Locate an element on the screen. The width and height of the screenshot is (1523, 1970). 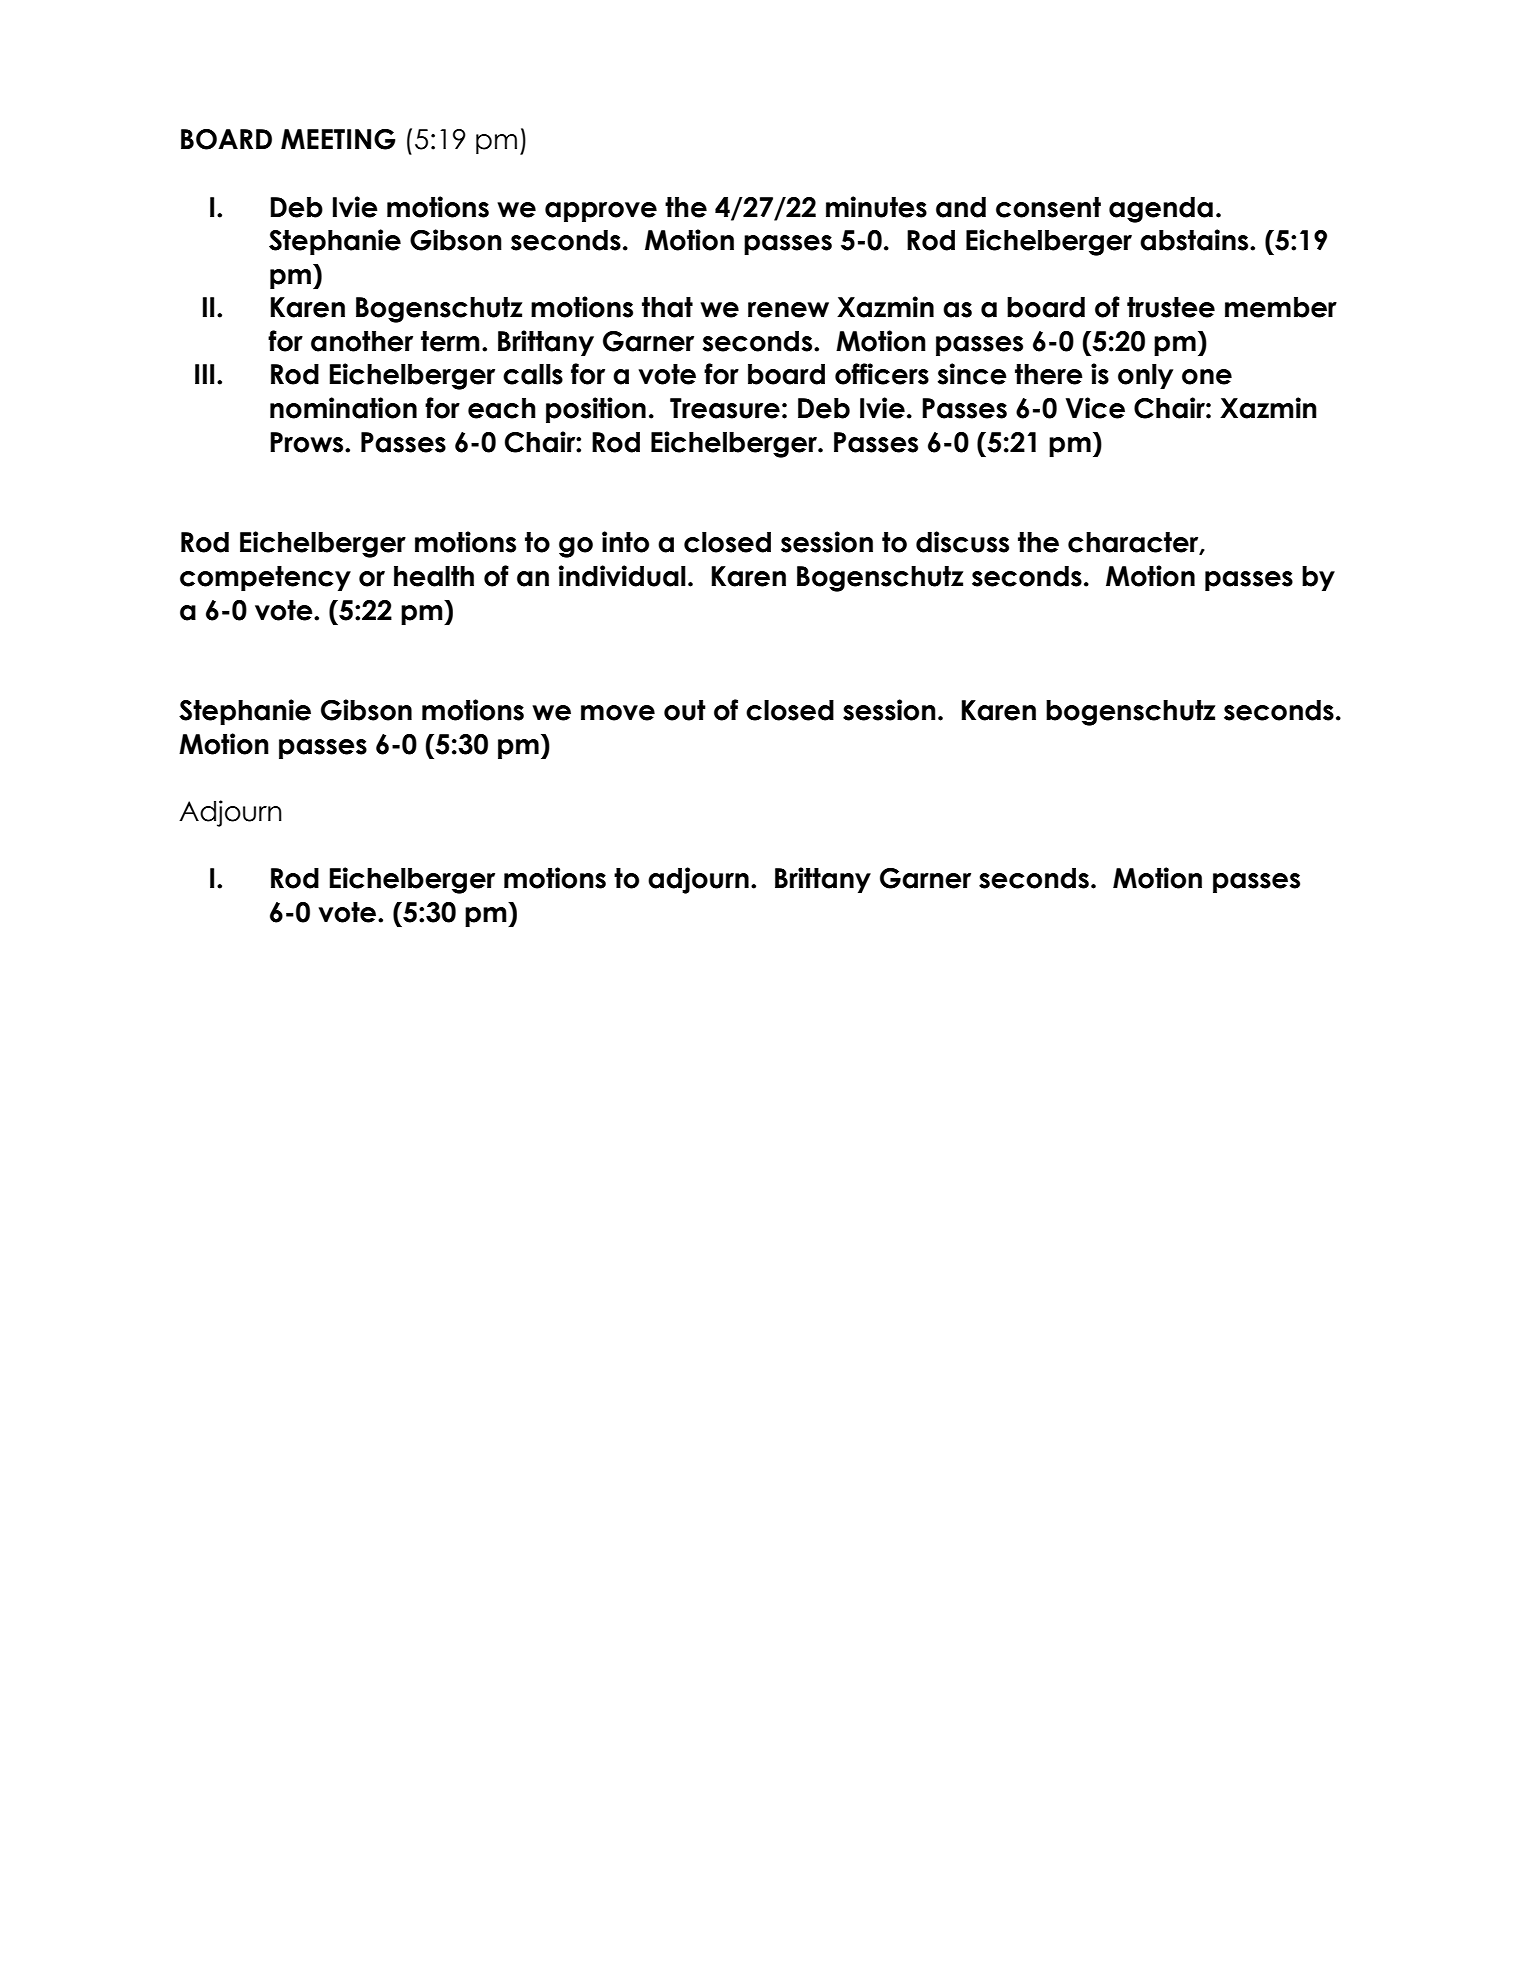
competency is located at coordinates (265, 578).
